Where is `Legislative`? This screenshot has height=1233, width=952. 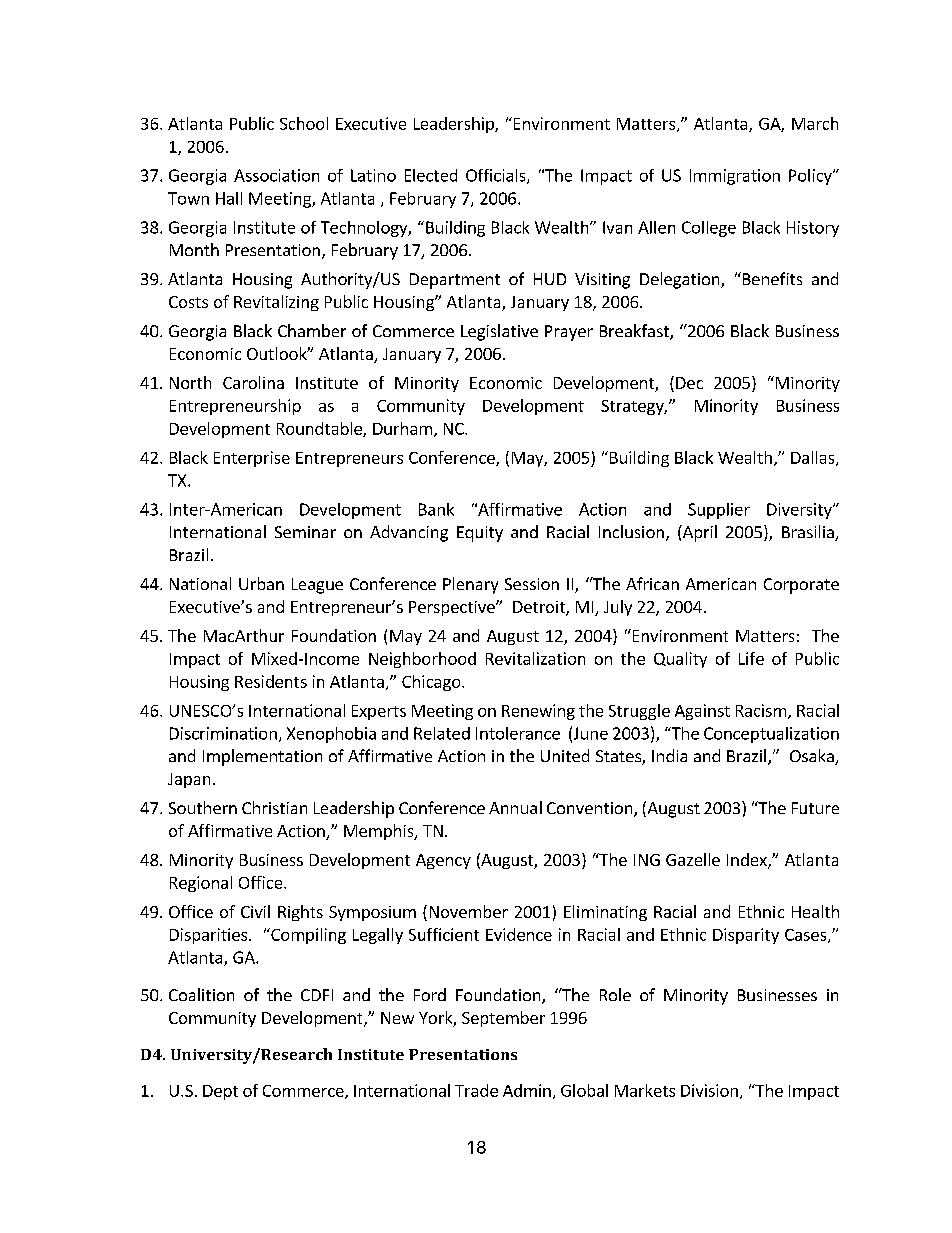 Legislative is located at coordinates (499, 332).
